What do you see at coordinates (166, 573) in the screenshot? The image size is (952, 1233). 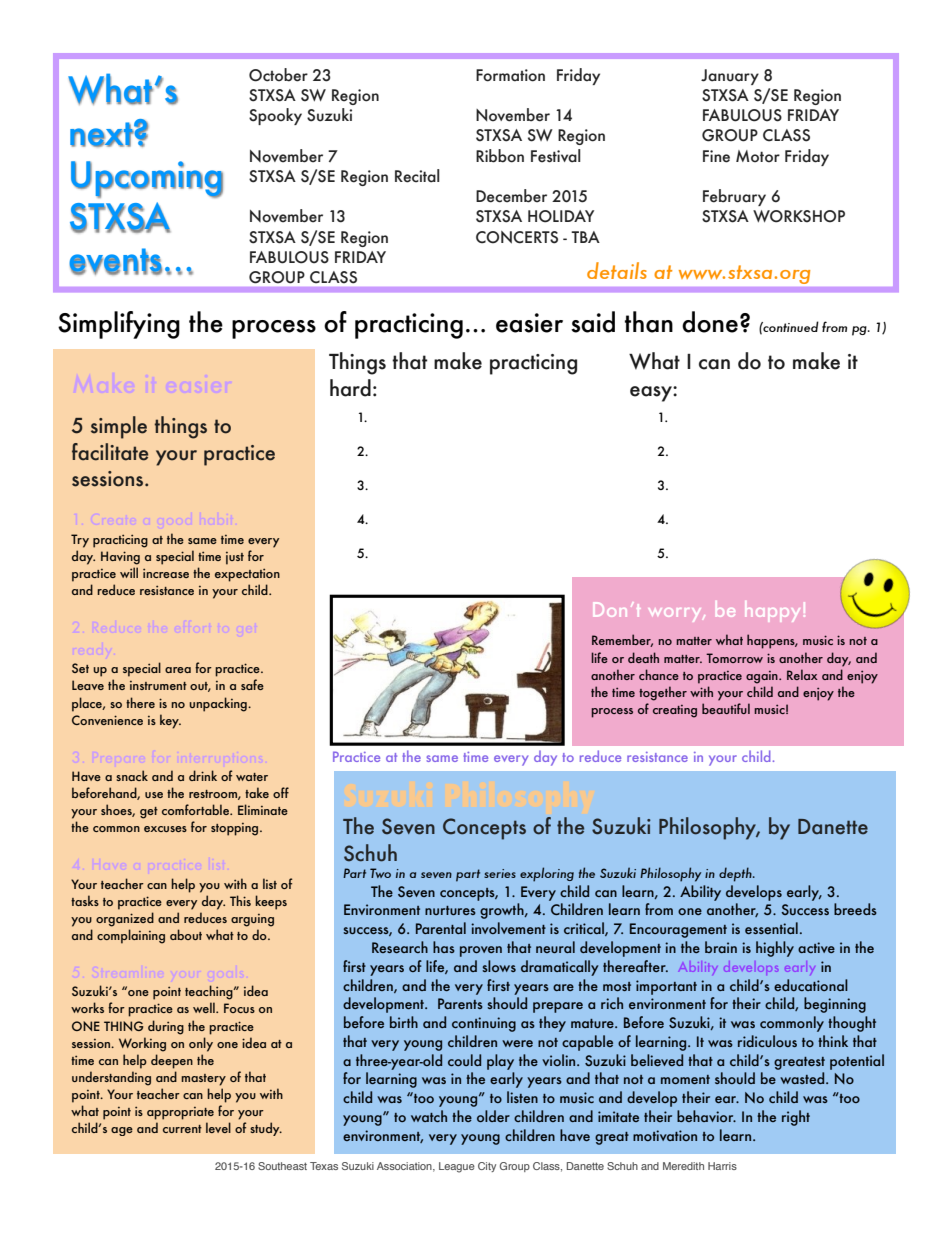 I see `increase` at bounding box center [166, 573].
